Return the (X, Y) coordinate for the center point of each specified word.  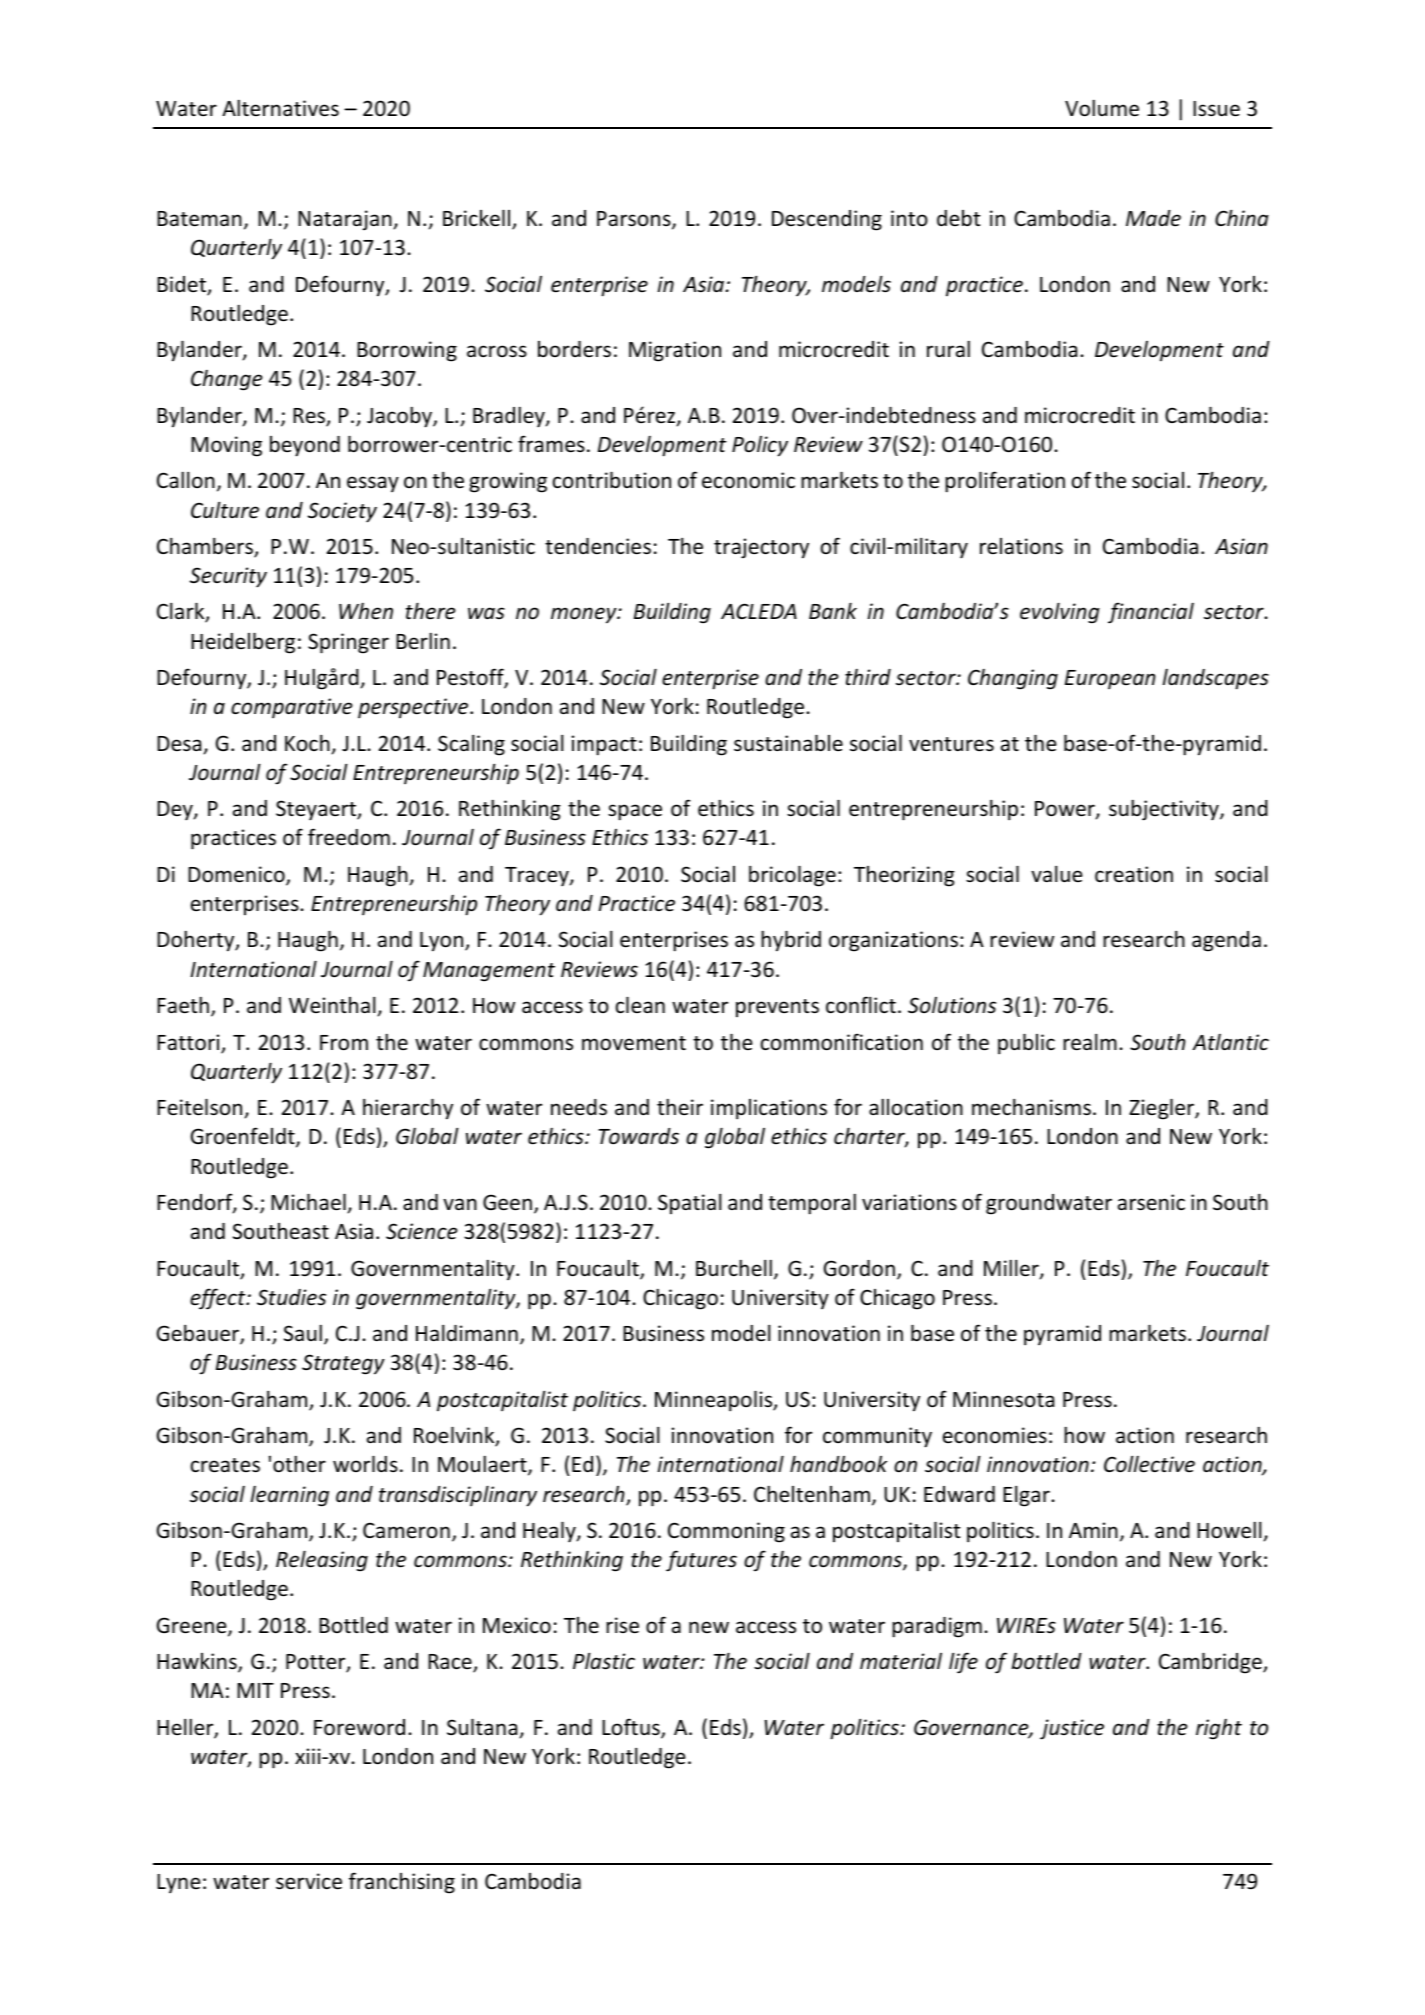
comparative (292, 708)
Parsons (635, 220)
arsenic (1151, 1202)
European (1110, 679)
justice (1072, 1729)
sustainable (788, 743)
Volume (1102, 108)
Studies (291, 1297)
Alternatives (280, 108)
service (309, 1881)
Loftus (632, 1728)
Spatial (690, 1204)
